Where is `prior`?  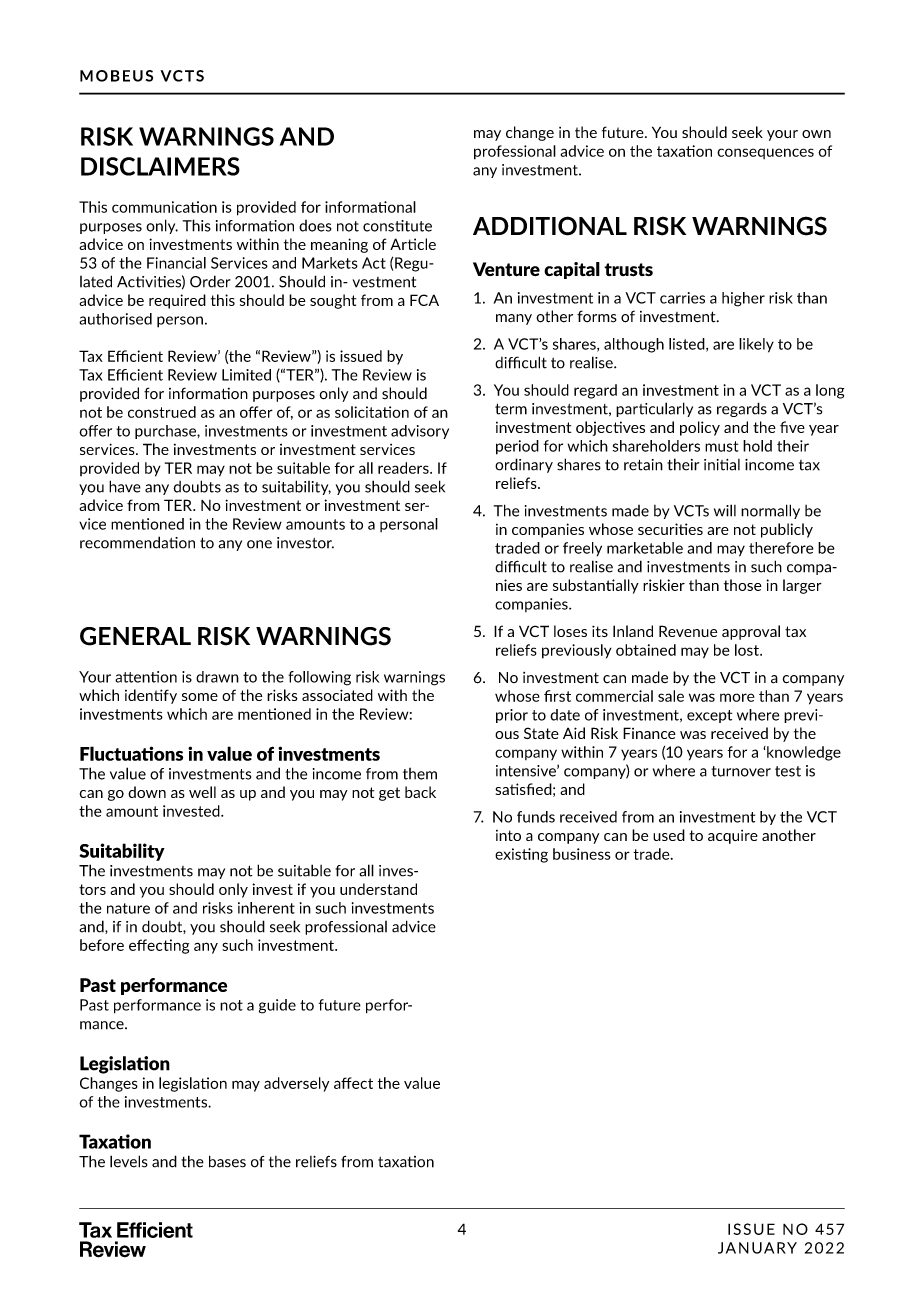
prior is located at coordinates (512, 716).
